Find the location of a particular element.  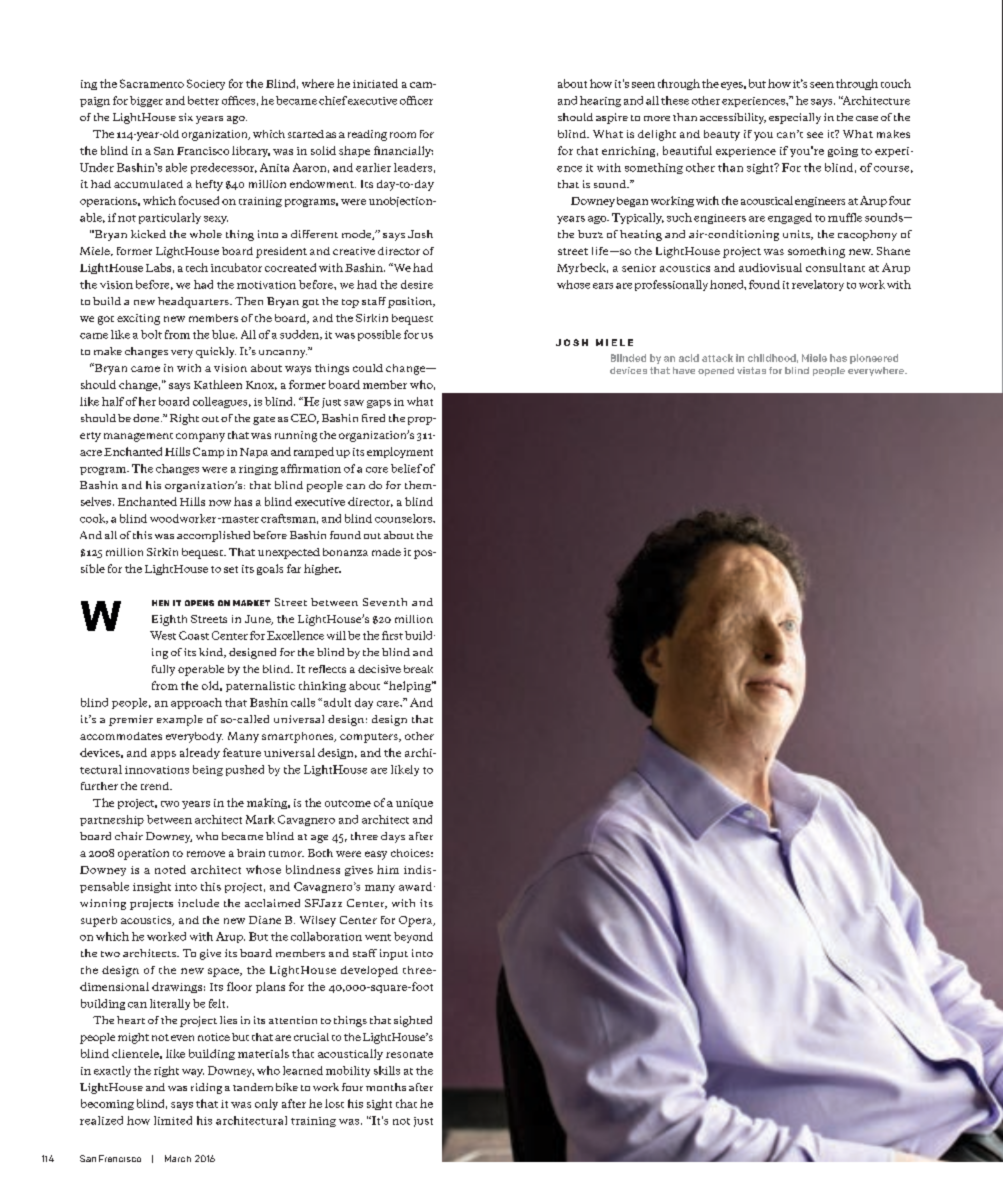

unique is located at coordinates (414, 804).
